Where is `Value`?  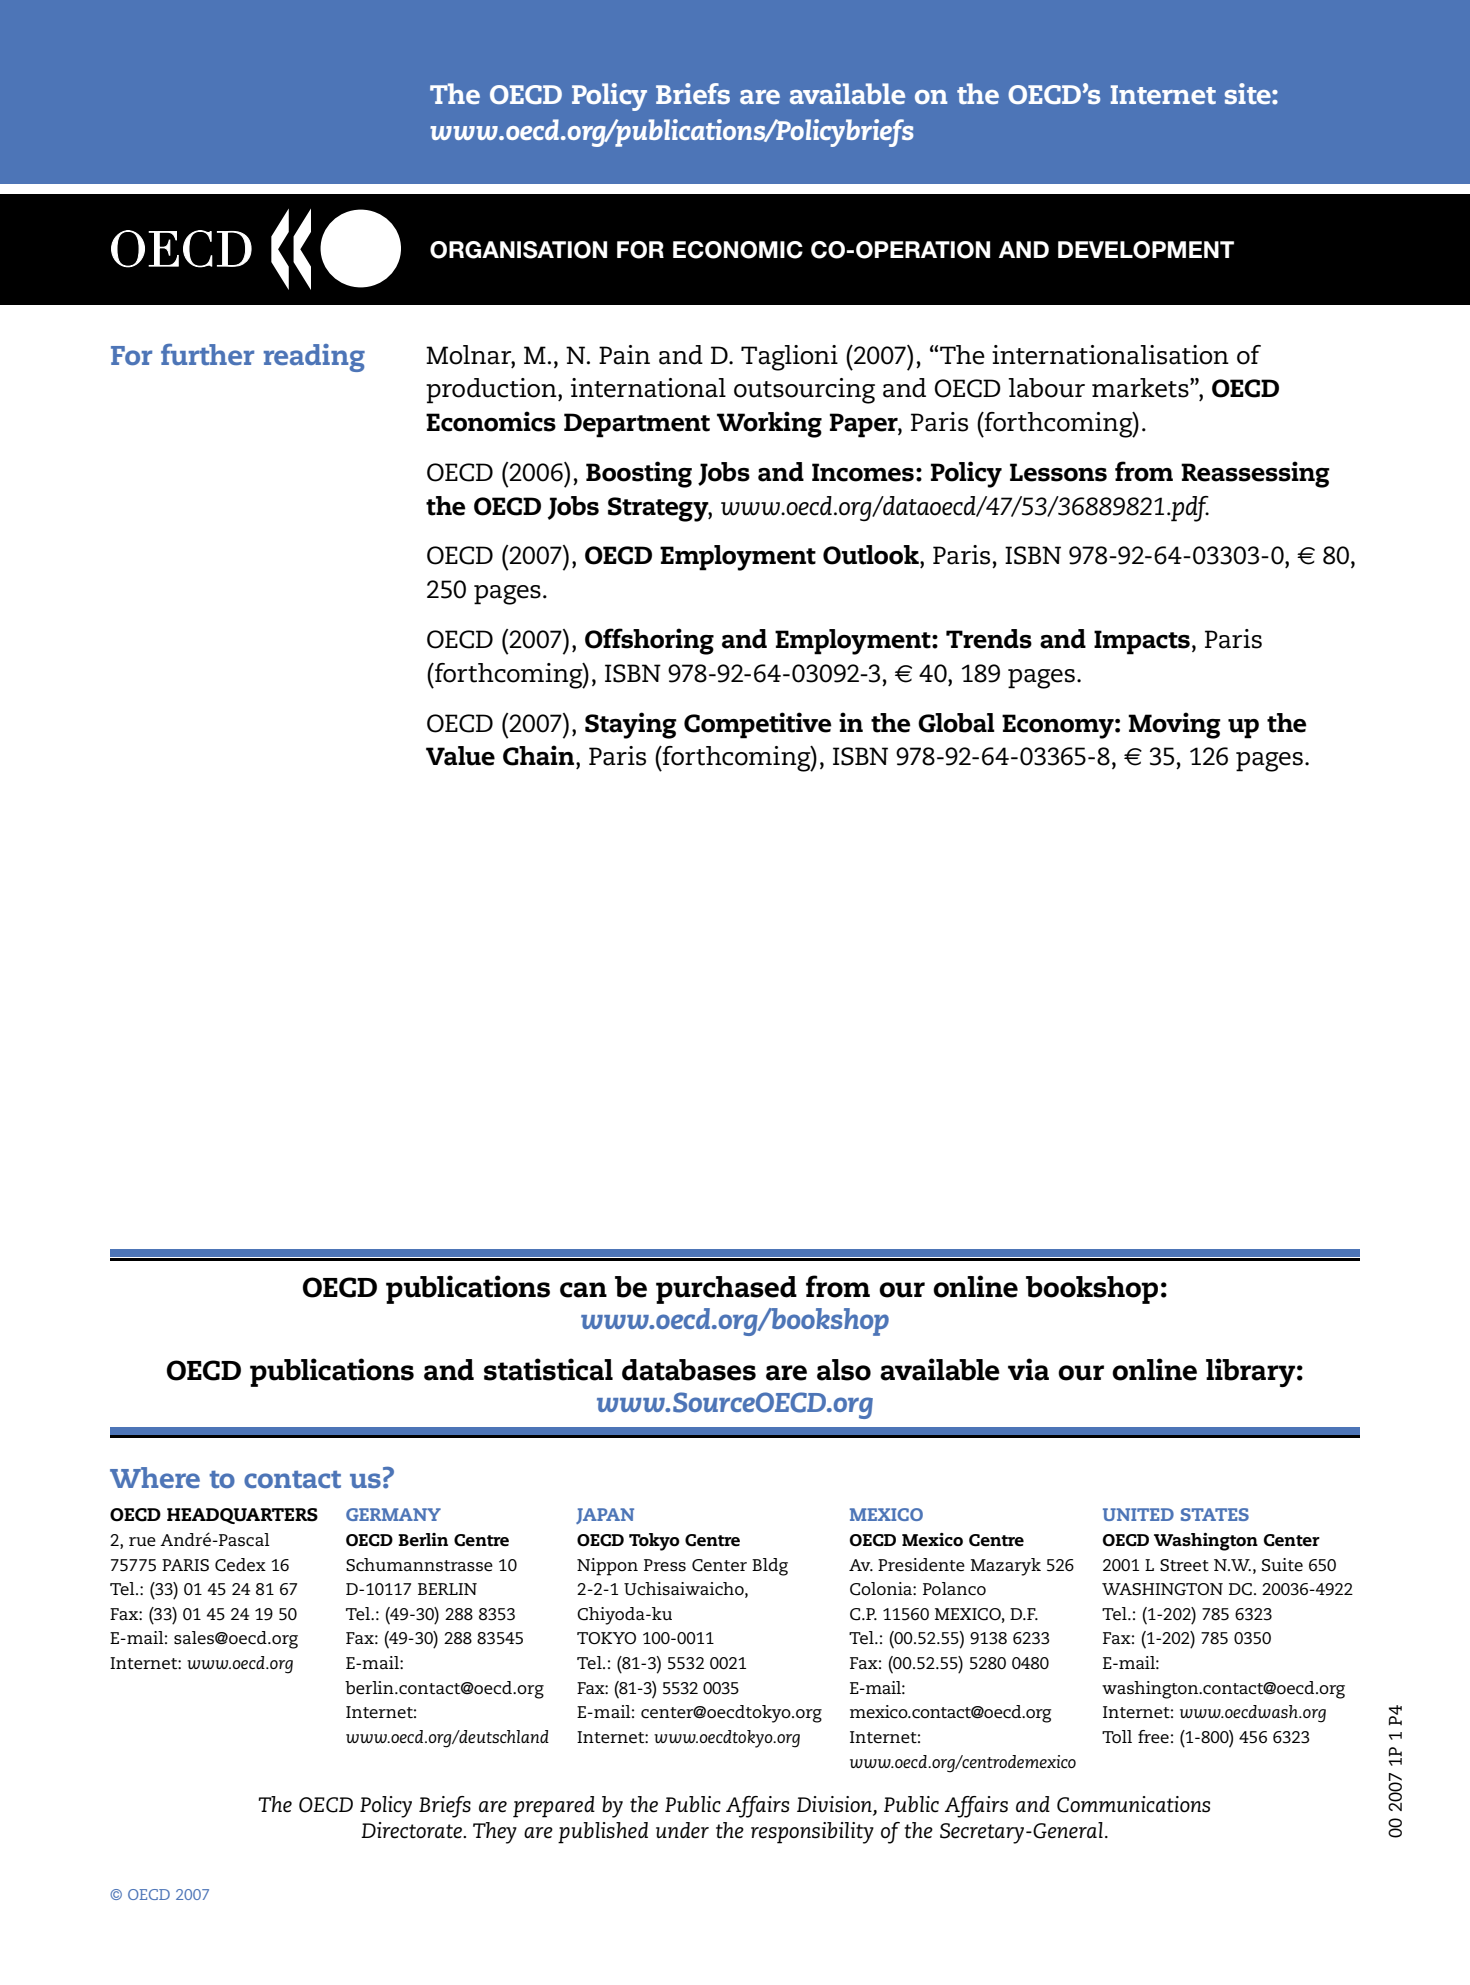
Value is located at coordinates (460, 756).
